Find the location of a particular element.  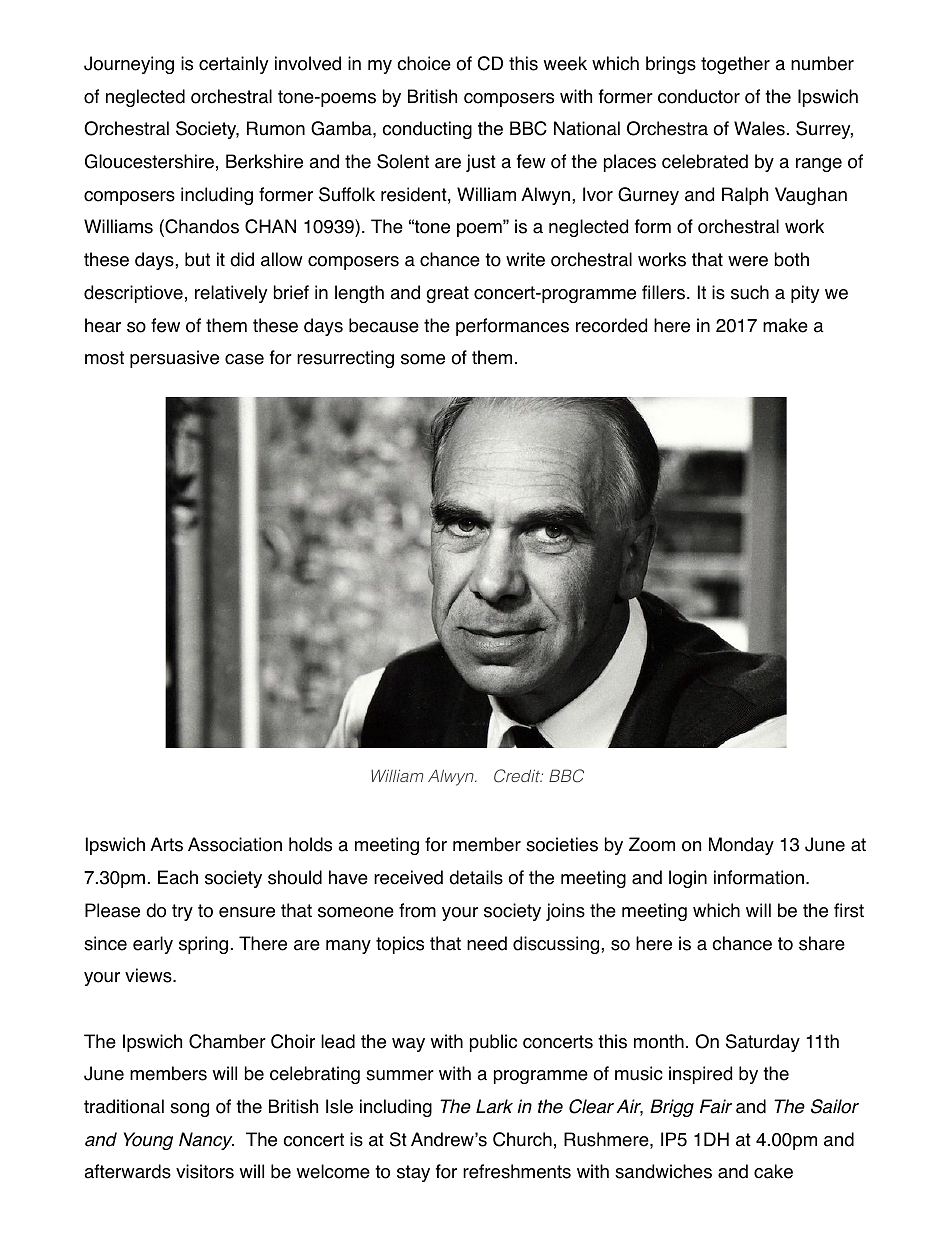

such is located at coordinates (750, 292).
